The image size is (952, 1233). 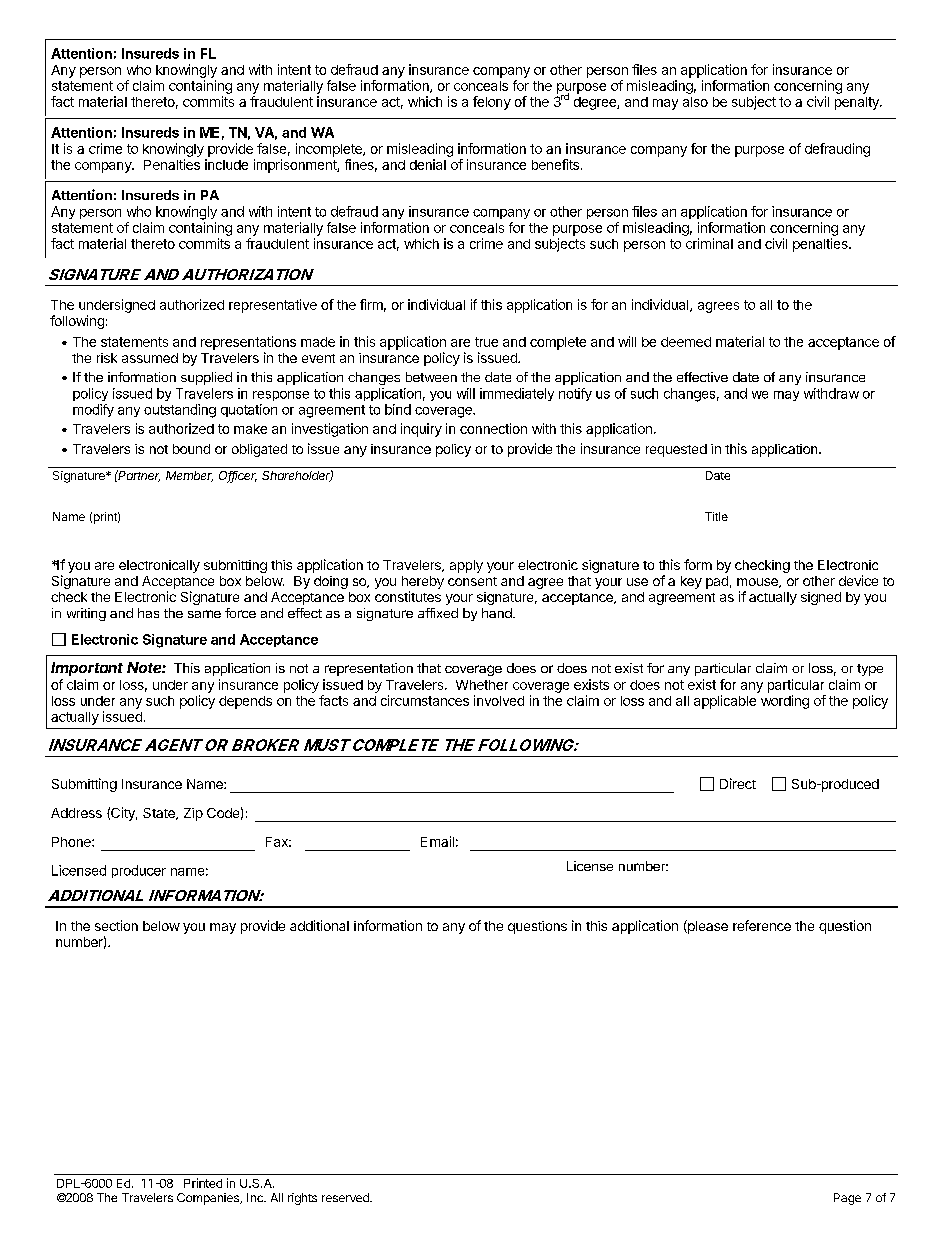 What do you see at coordinates (493, 428) in the screenshot?
I see `connection` at bounding box center [493, 428].
